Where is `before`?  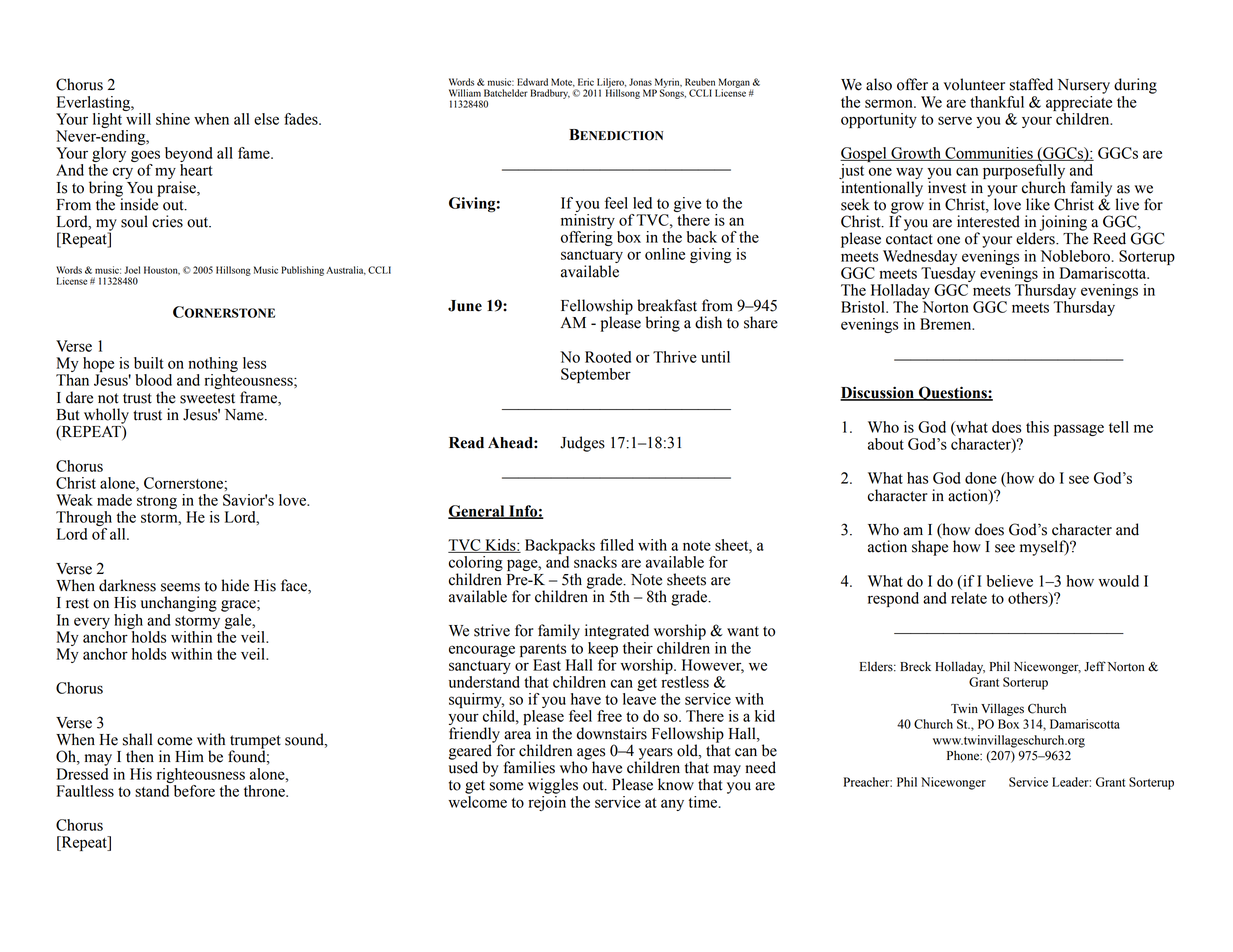
before is located at coordinates (194, 791).
